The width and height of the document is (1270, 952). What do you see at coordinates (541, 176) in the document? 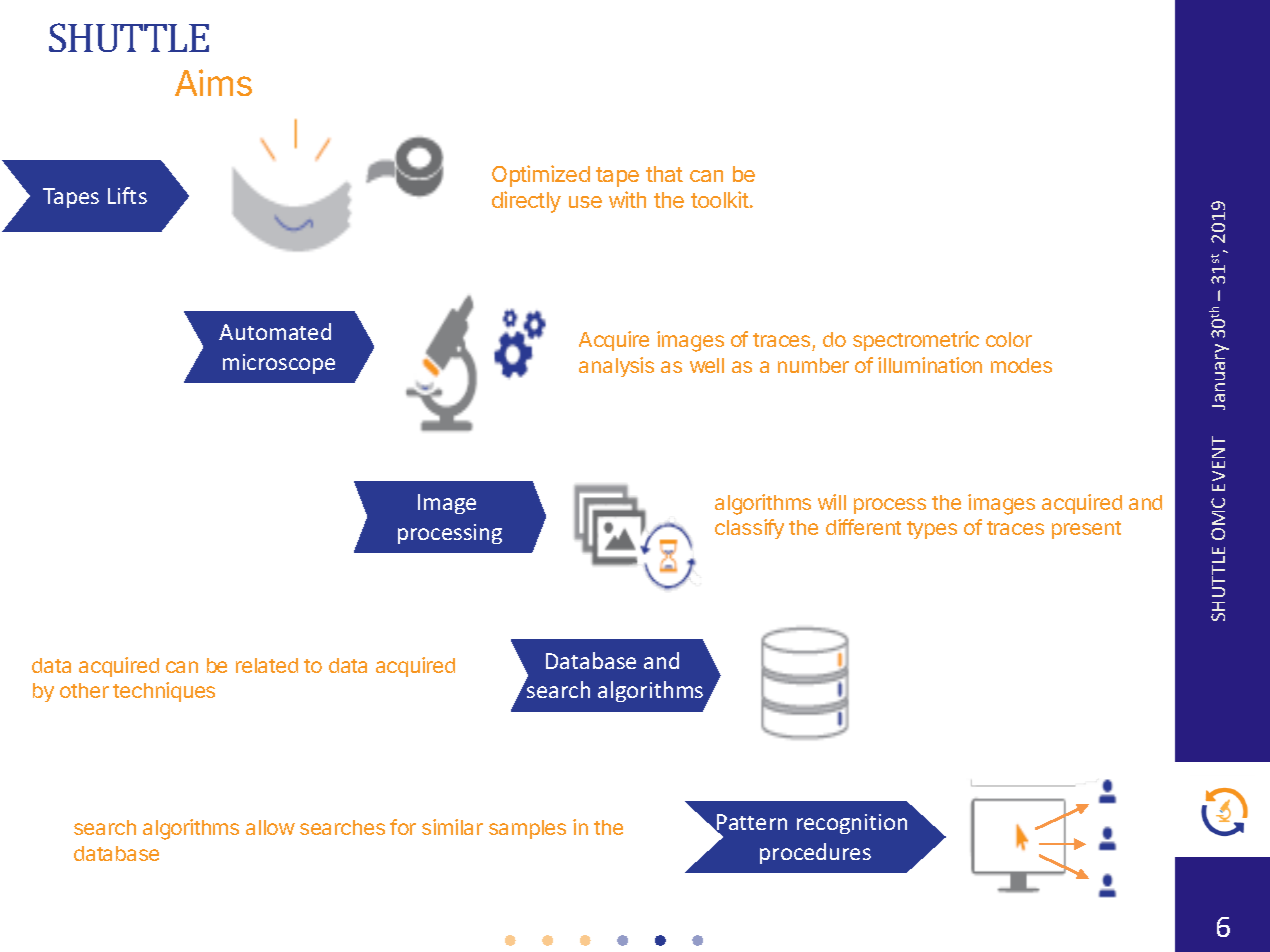
I see `Optimized` at bounding box center [541, 176].
